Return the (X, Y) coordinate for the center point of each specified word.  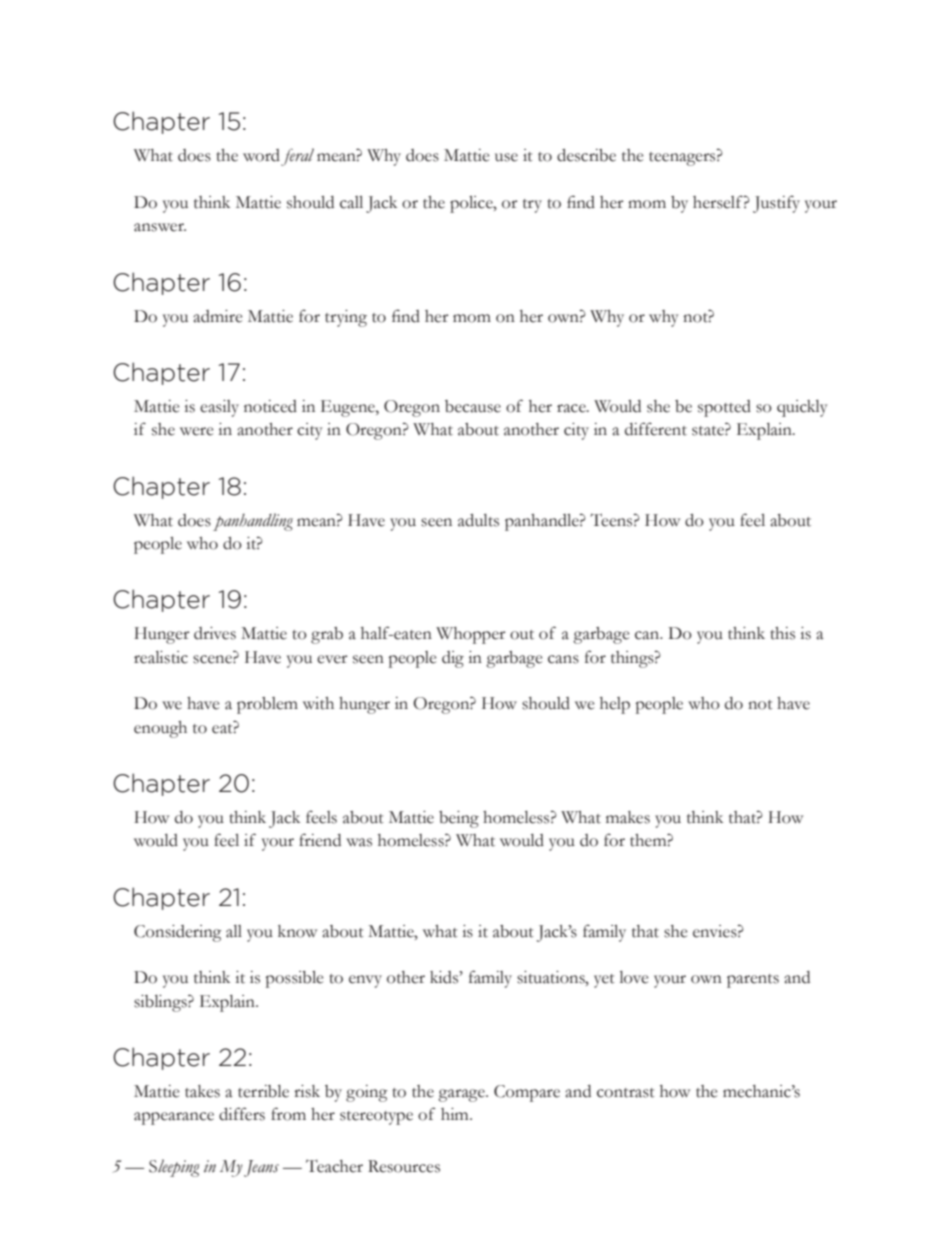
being (459, 819)
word (261, 155)
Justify (776, 204)
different (656, 429)
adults (478, 520)
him (456, 1114)
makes (628, 817)
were (196, 431)
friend (320, 840)
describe (586, 155)
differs (242, 1114)
